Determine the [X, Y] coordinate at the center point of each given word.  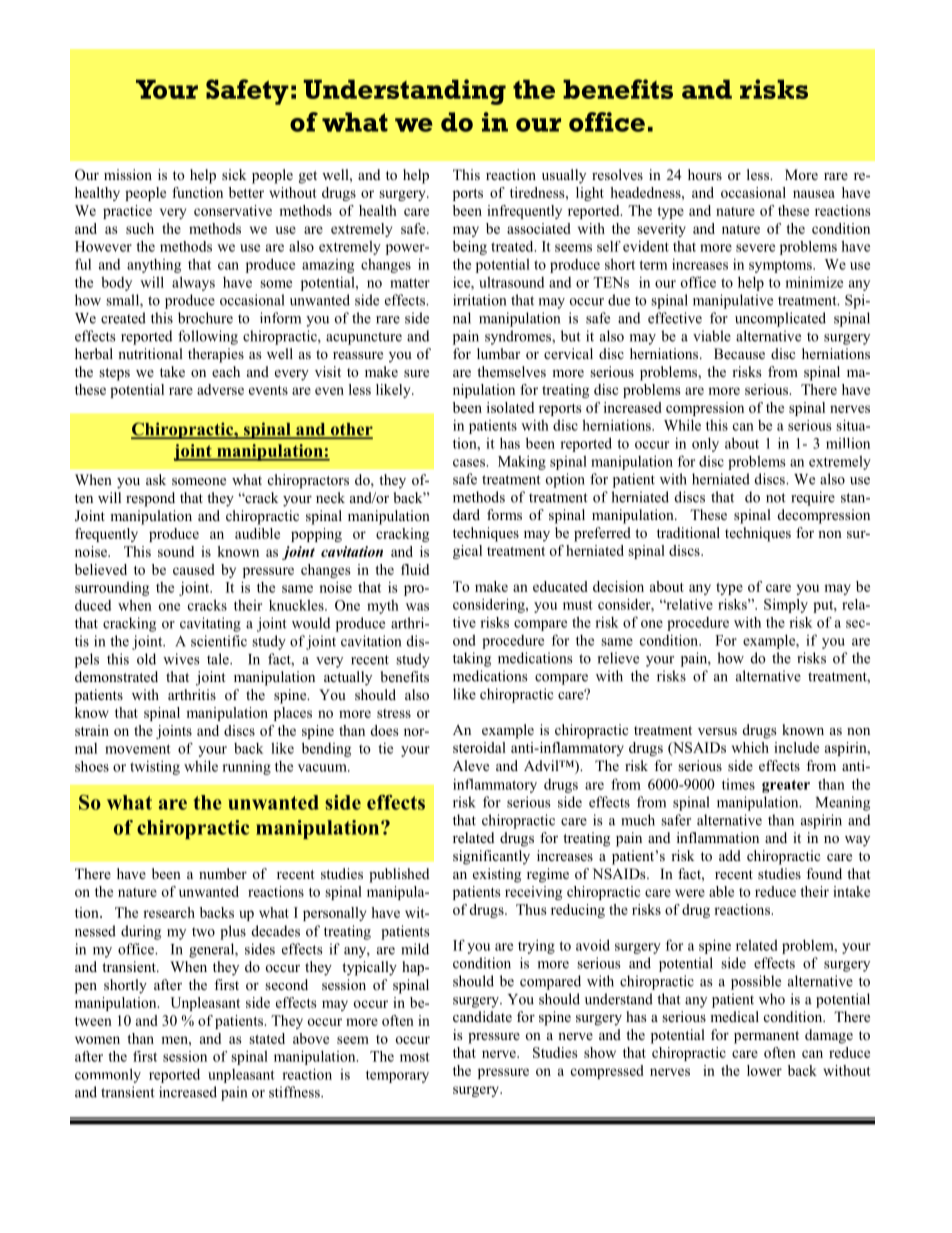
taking [472, 659]
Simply [786, 606]
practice [127, 212]
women [97, 1040]
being [470, 247]
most [415, 1057]
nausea [814, 194]
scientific [219, 641]
